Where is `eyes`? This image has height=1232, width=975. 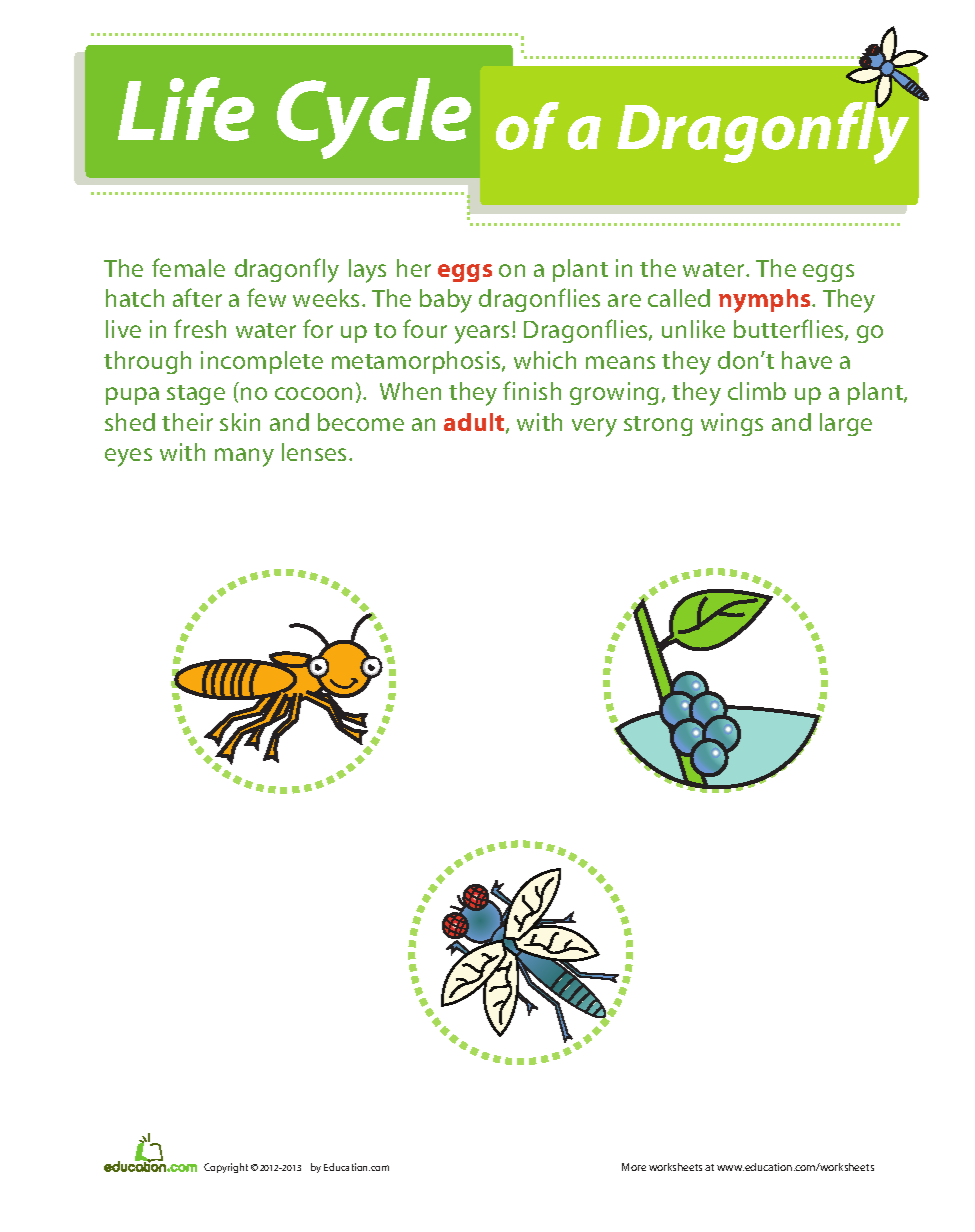
eyes is located at coordinates (128, 457).
